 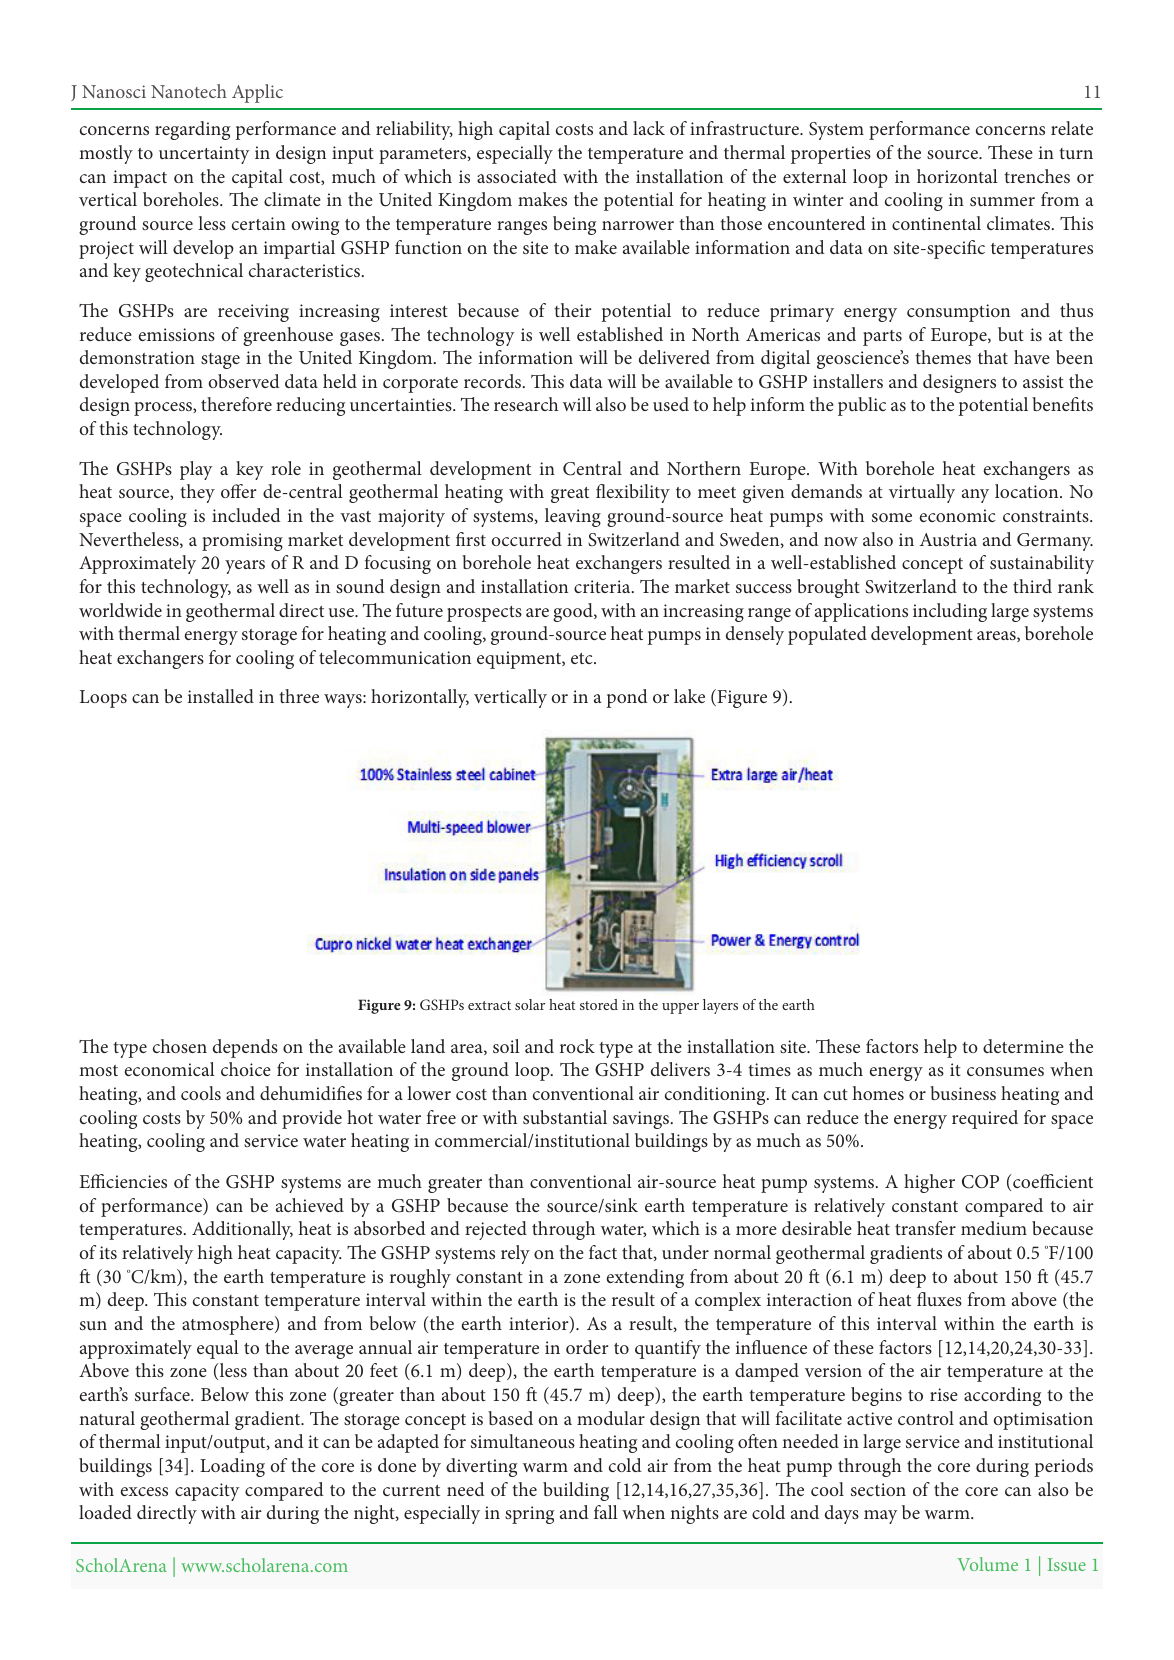 I want to click on including, so click(x=950, y=612).
